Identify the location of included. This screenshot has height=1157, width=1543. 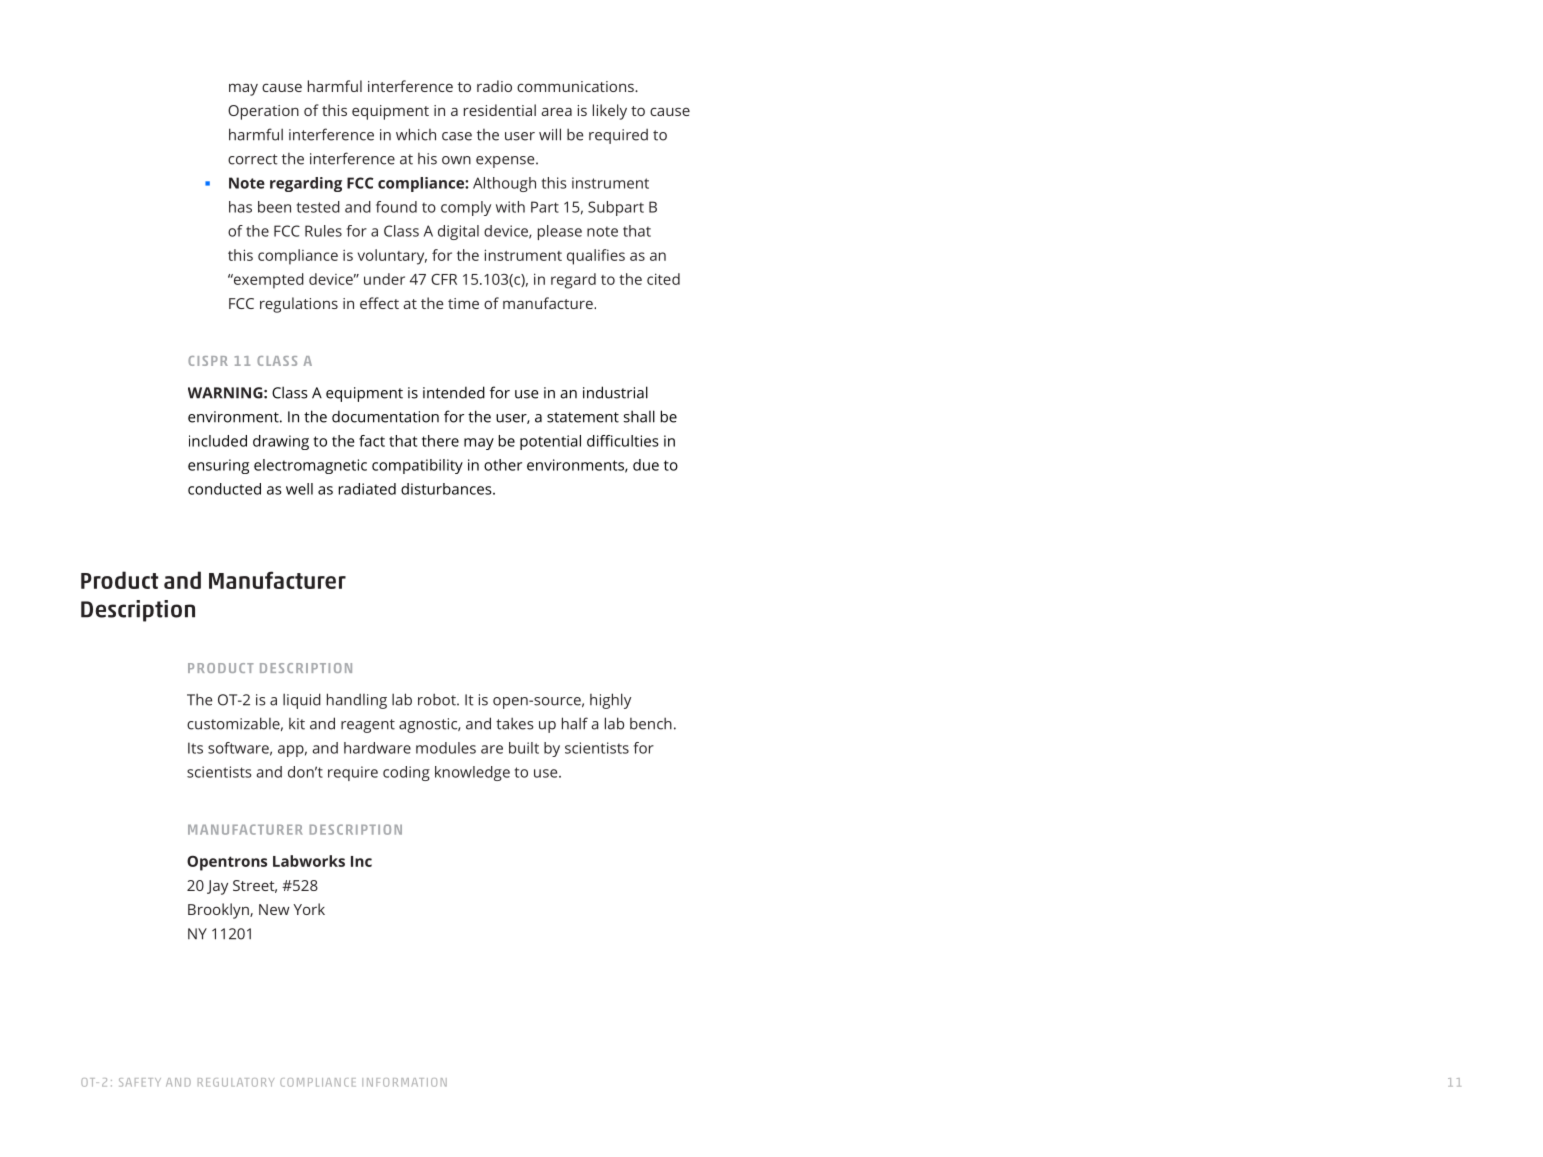
(218, 441).
